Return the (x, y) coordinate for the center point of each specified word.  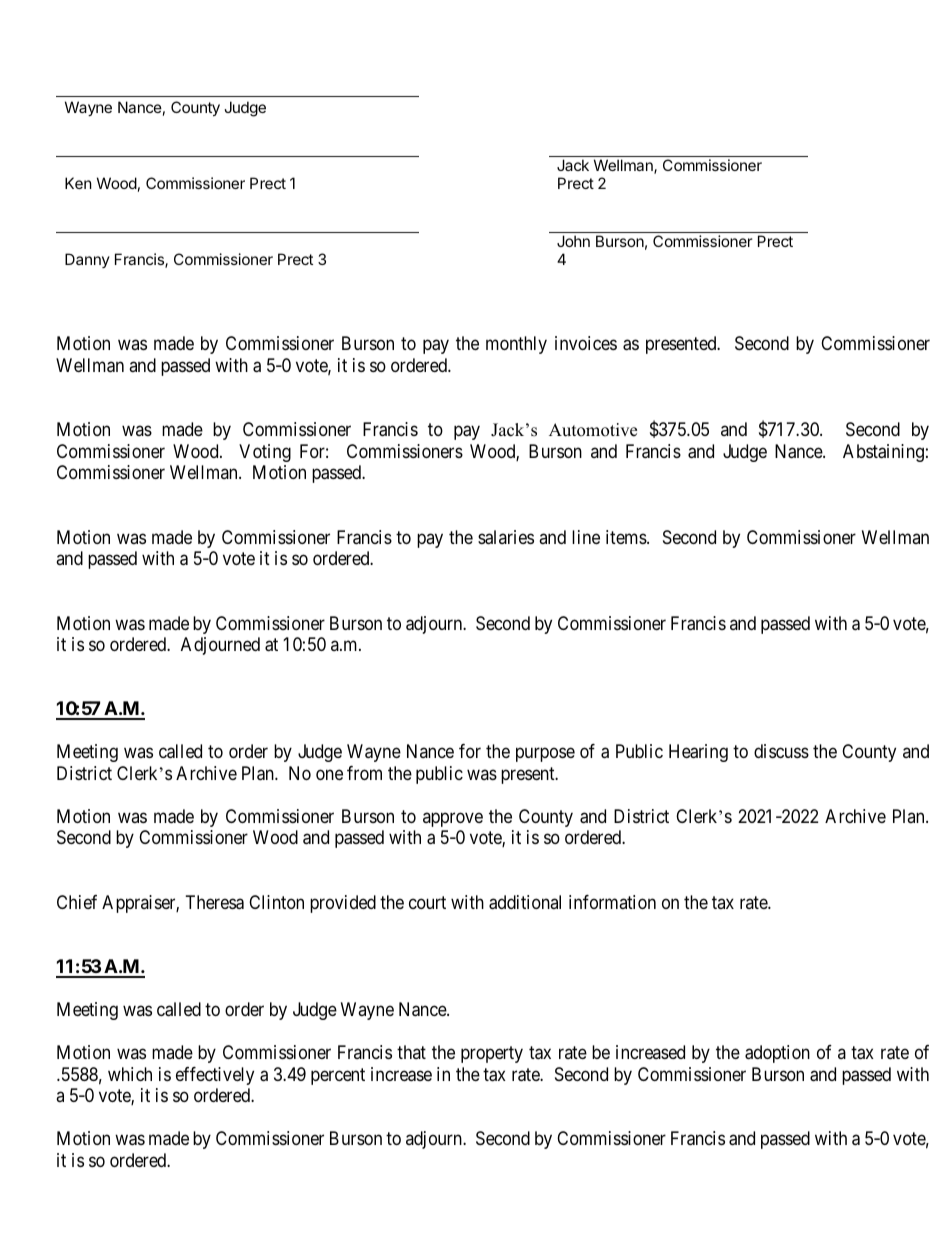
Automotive (593, 430)
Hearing (698, 753)
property (492, 1055)
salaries (506, 537)
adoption (777, 1054)
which (130, 1074)
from (364, 773)
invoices (586, 343)
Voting (265, 453)
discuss (781, 751)
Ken (78, 183)
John (573, 241)
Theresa (215, 902)
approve (453, 819)
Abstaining (883, 453)
